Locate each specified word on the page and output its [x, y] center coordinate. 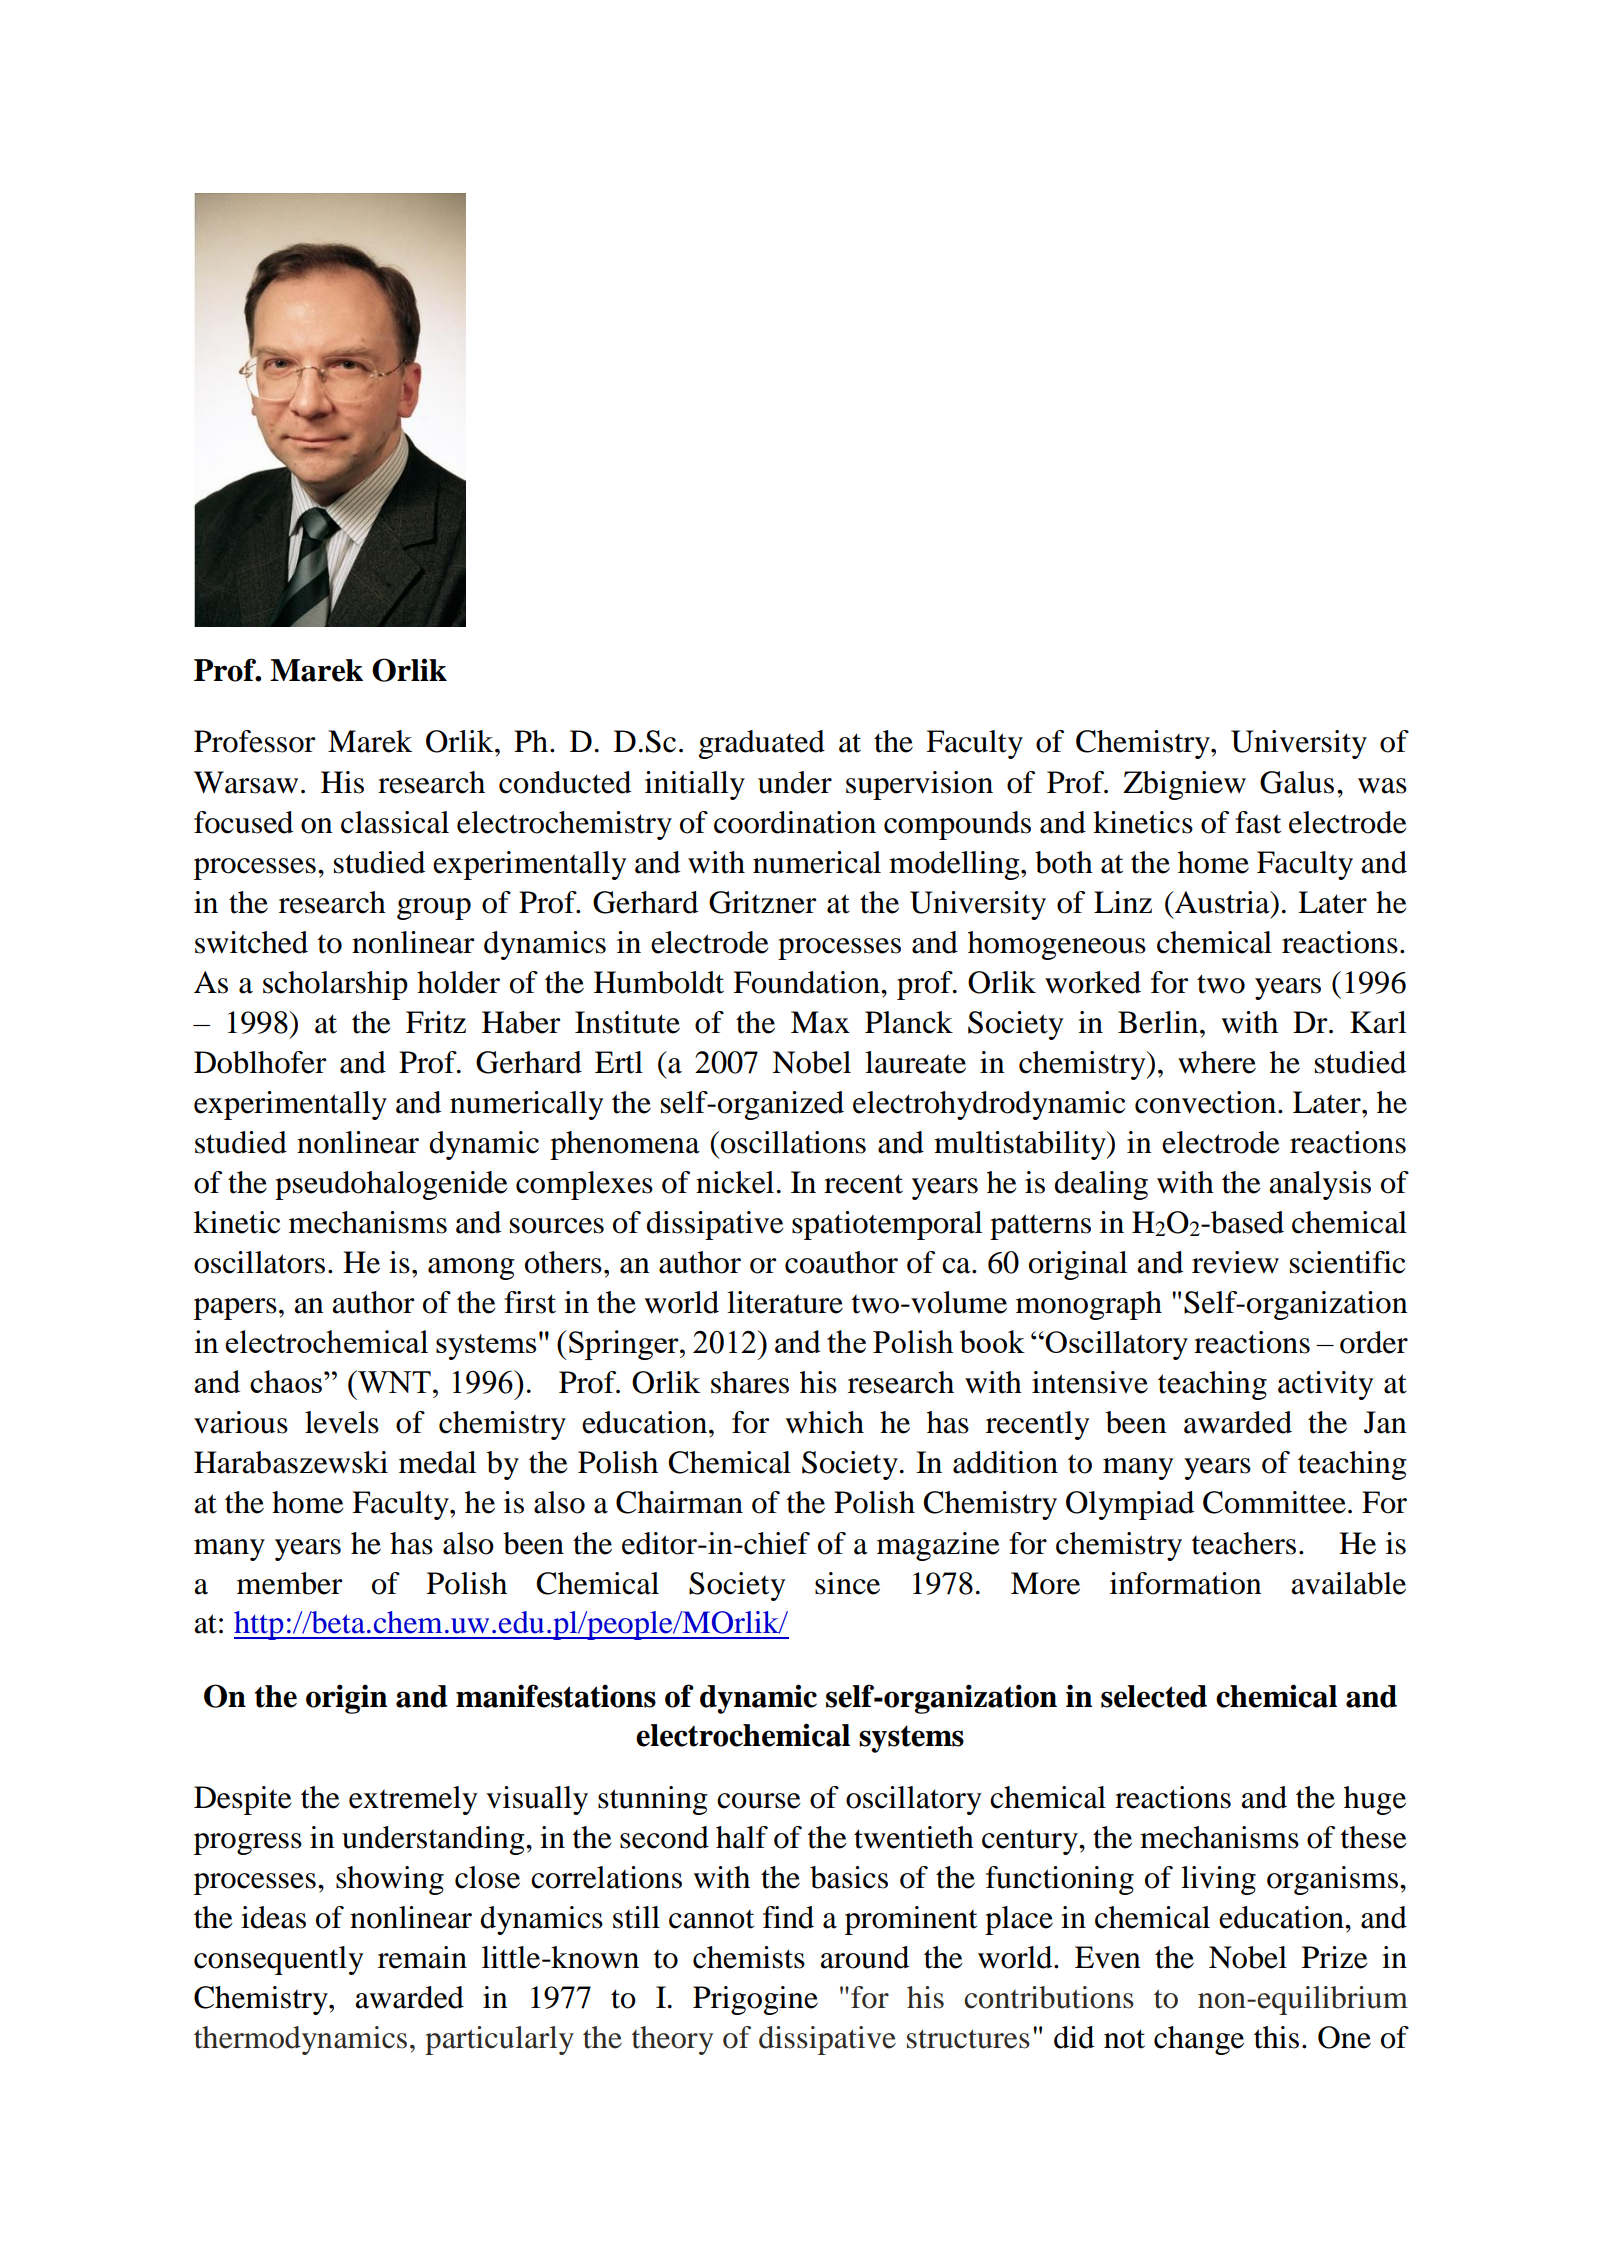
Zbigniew [1184, 785]
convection [1205, 1102]
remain [422, 1957]
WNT [393, 1381]
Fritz [436, 1022]
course [759, 1801]
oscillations [793, 1142]
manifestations [556, 1696]
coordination [795, 822]
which [824, 1422]
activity [1326, 1385]
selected [1154, 1696]
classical [395, 822]
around [864, 1957]
